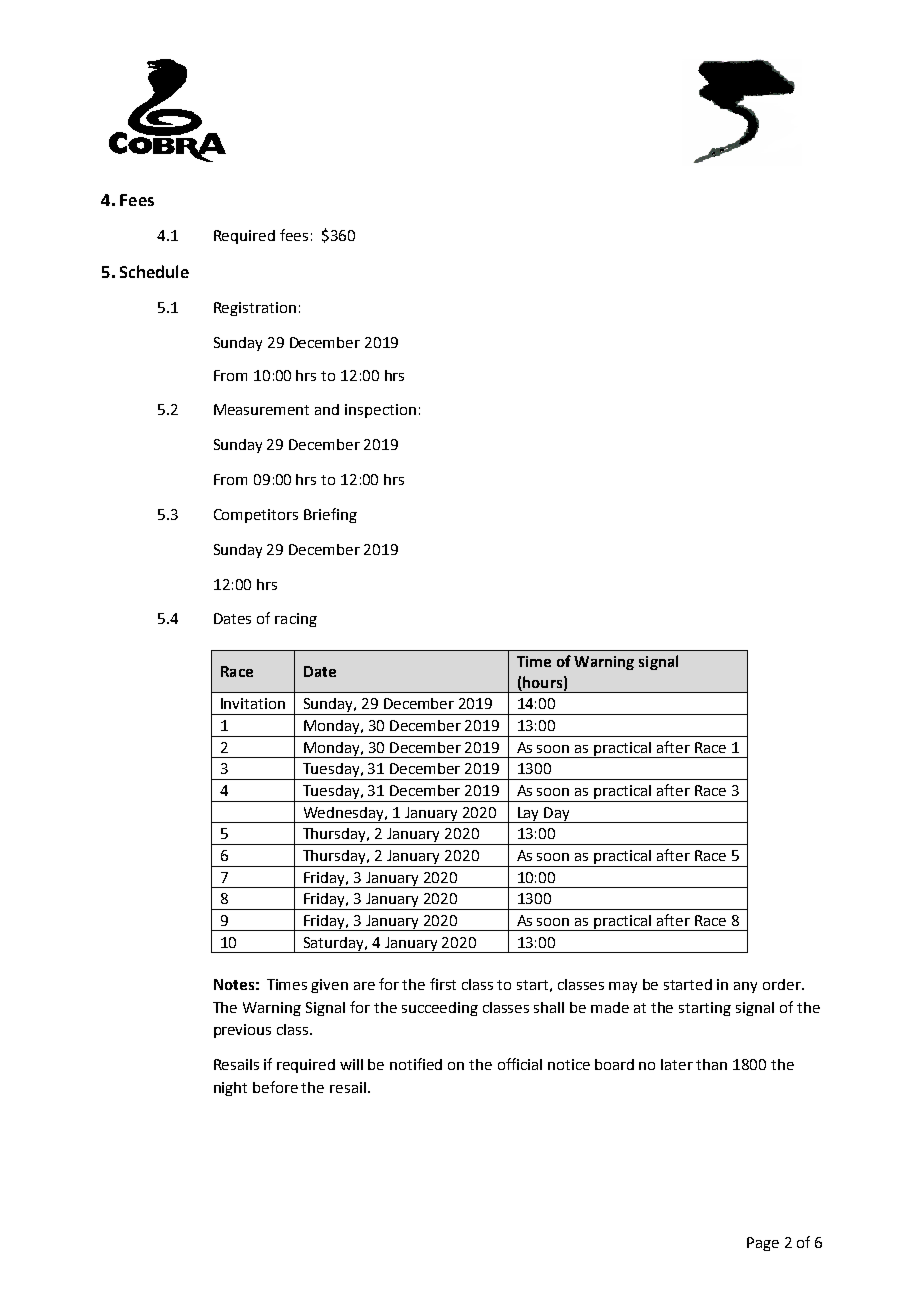 The width and height of the screenshot is (924, 1308). Describe the element at coordinates (230, 1089) in the screenshot. I see `night` at that location.
